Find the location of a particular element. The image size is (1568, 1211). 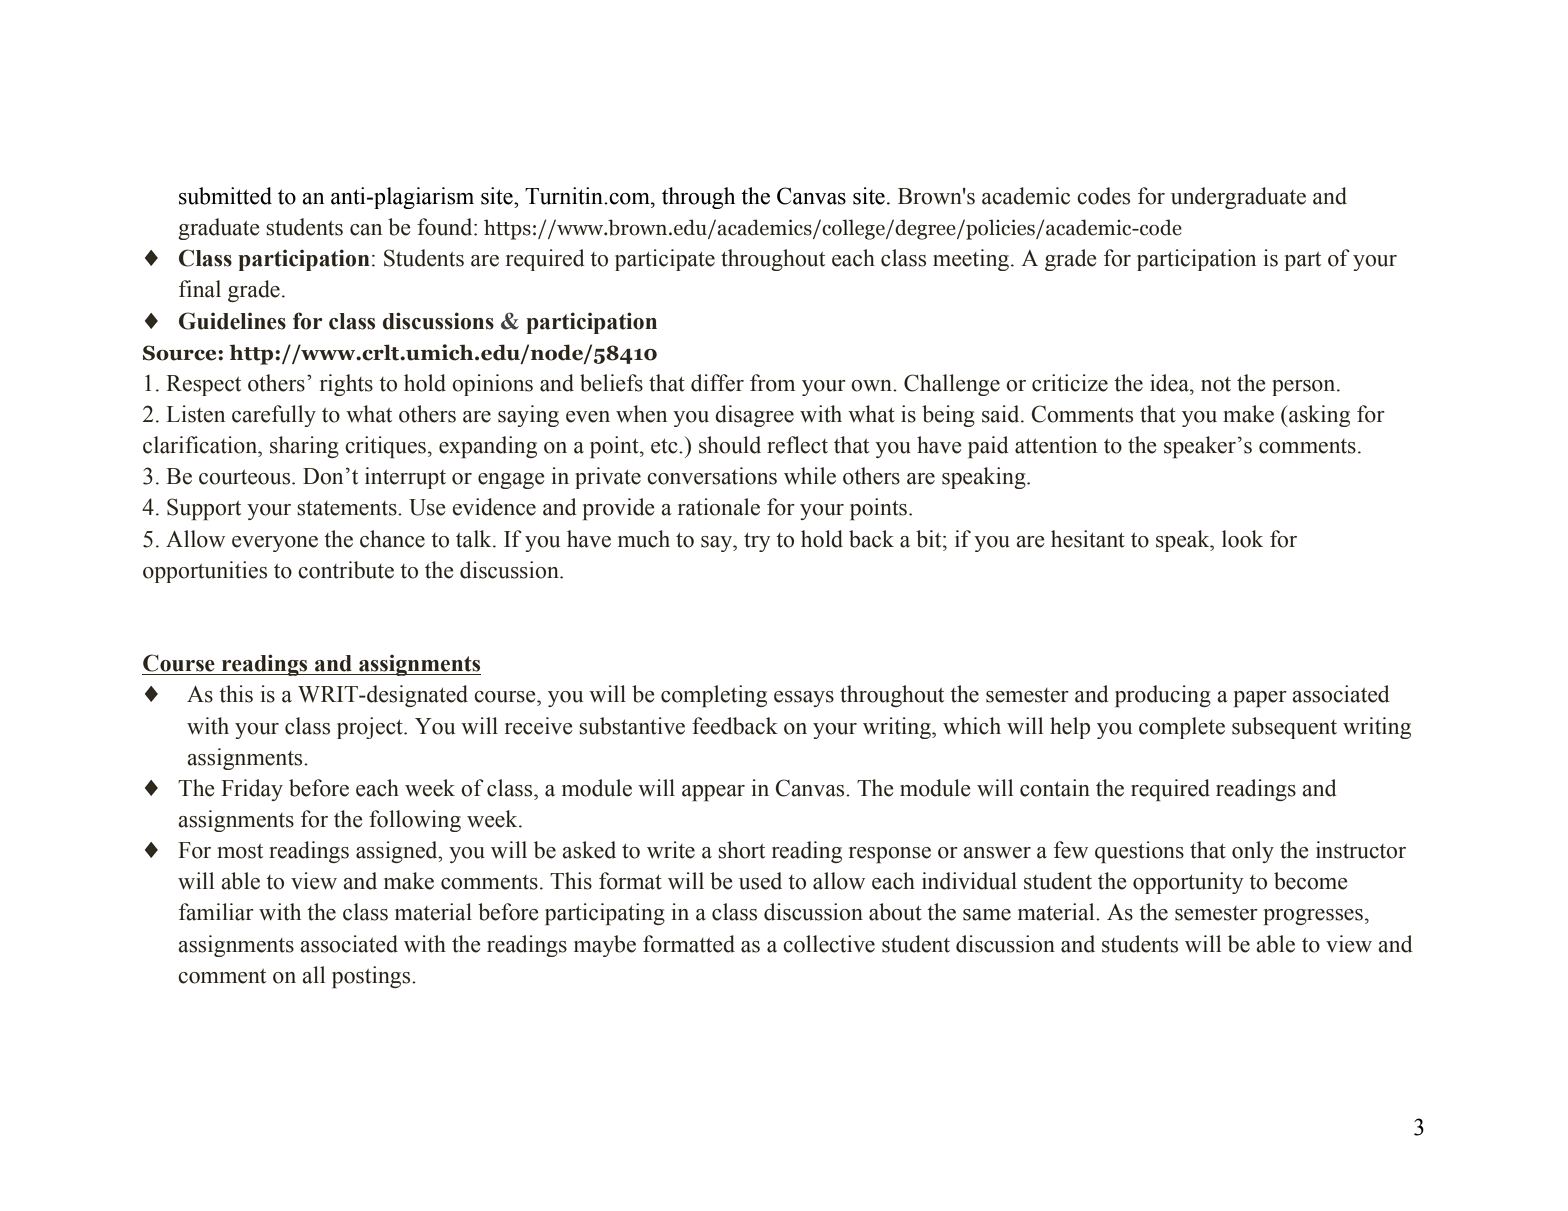

essays is located at coordinates (804, 699).
